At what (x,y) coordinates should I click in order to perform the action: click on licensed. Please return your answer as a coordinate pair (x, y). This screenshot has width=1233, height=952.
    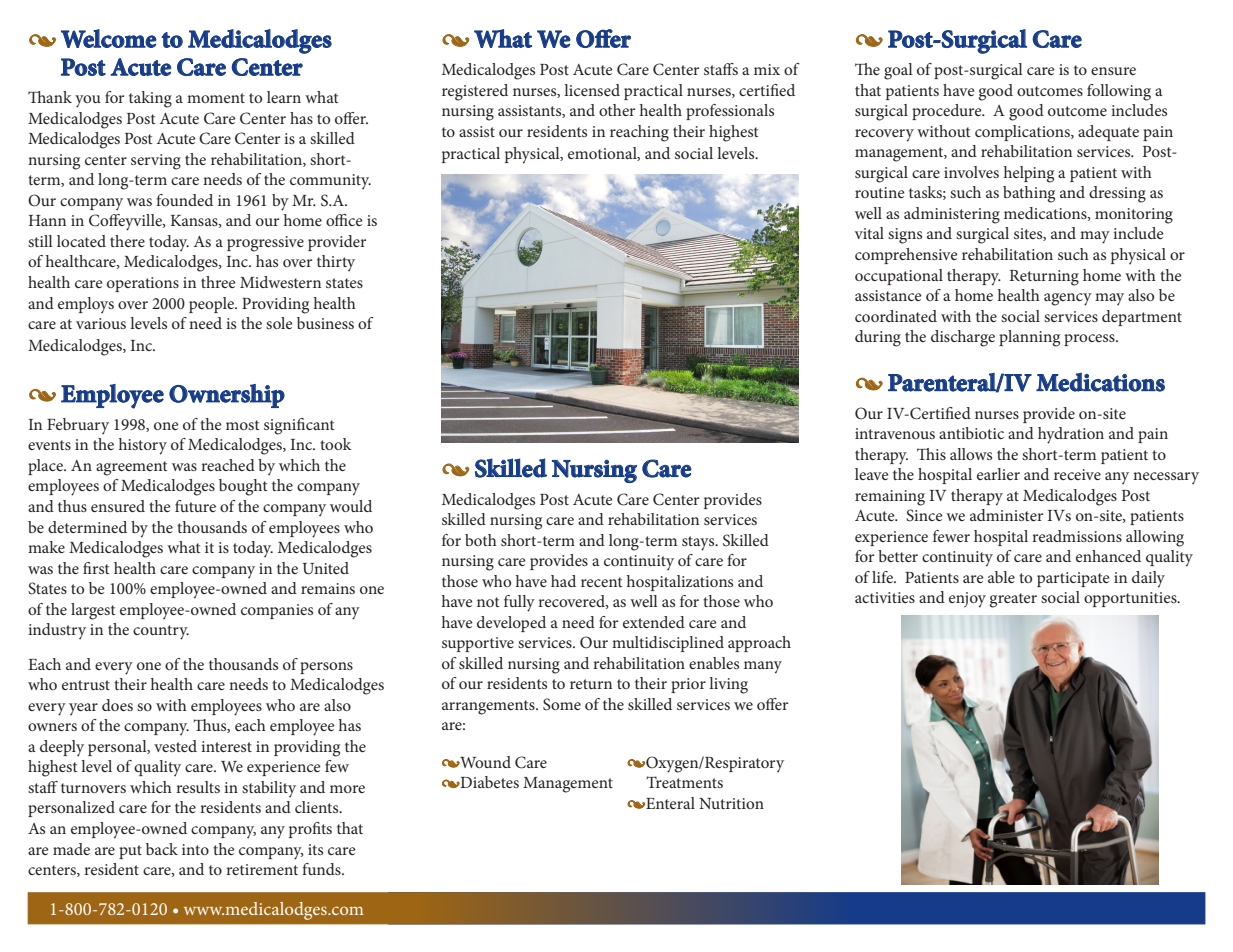
    Looking at the image, I should click on (592, 90).
